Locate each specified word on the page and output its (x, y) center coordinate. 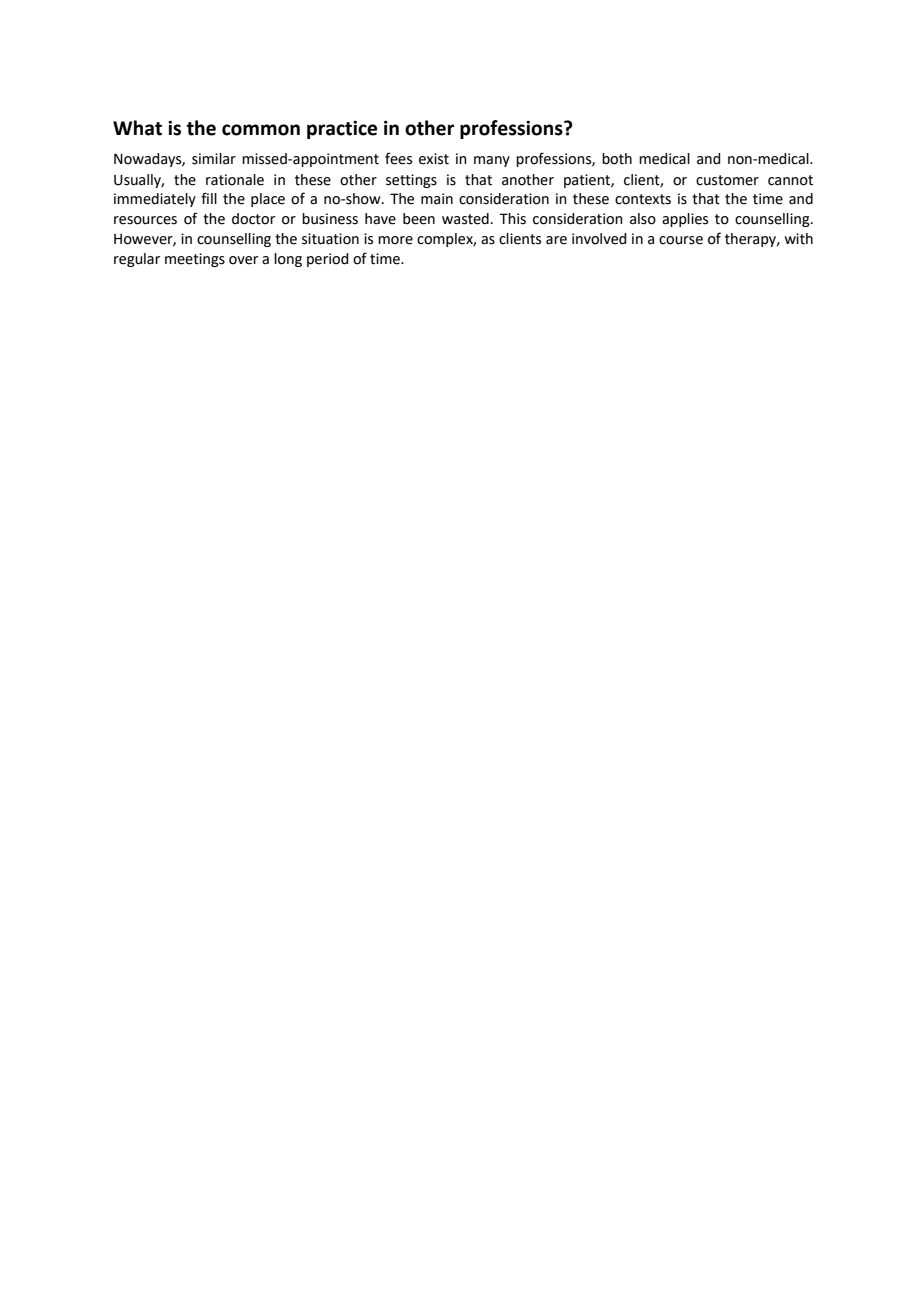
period (327, 260)
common (261, 130)
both (617, 159)
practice (342, 130)
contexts (643, 199)
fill (209, 198)
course (681, 240)
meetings (195, 260)
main (437, 199)
